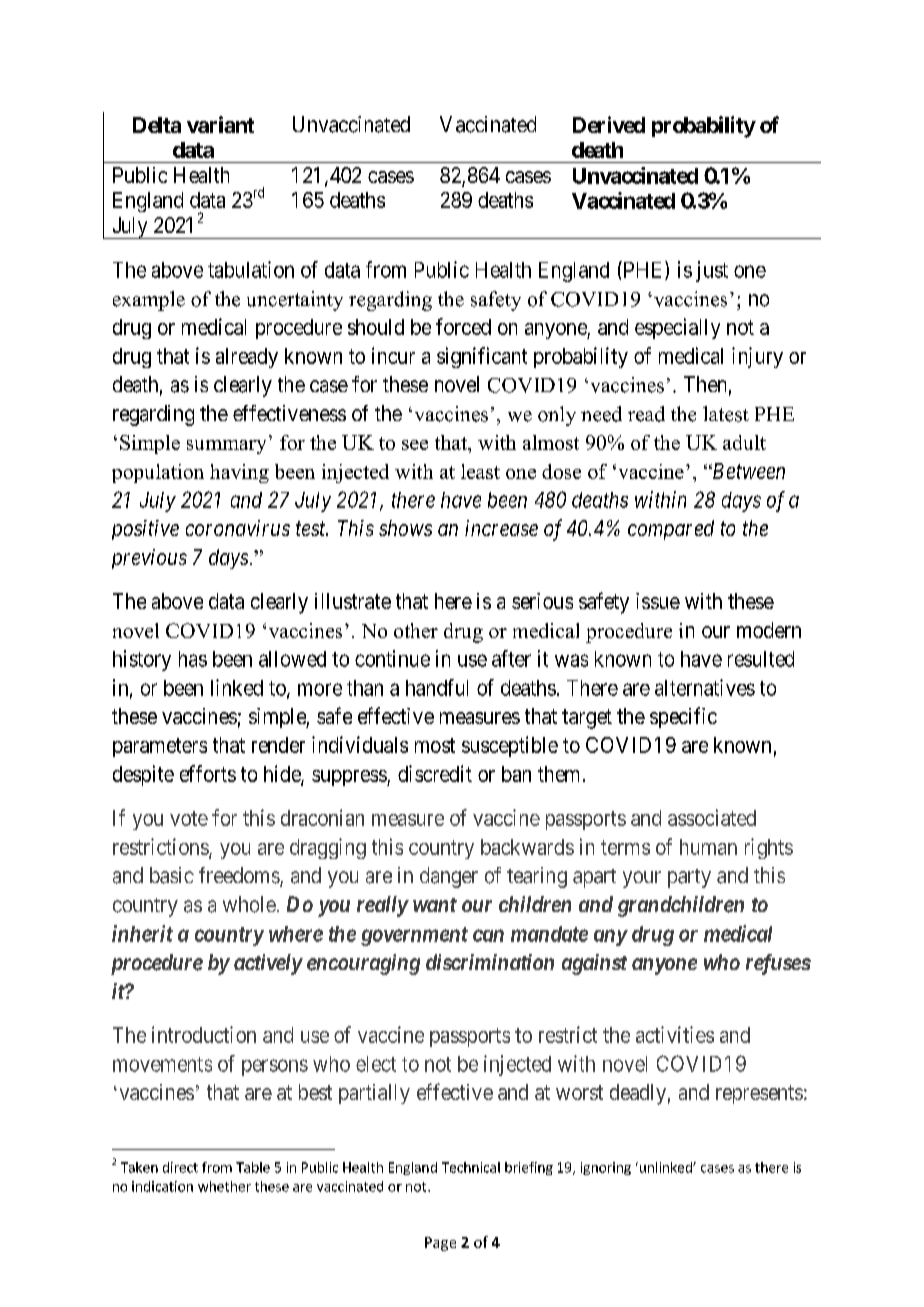 Image resolution: width=924 pixels, height=1307 pixels. I want to click on increase, so click(501, 528).
